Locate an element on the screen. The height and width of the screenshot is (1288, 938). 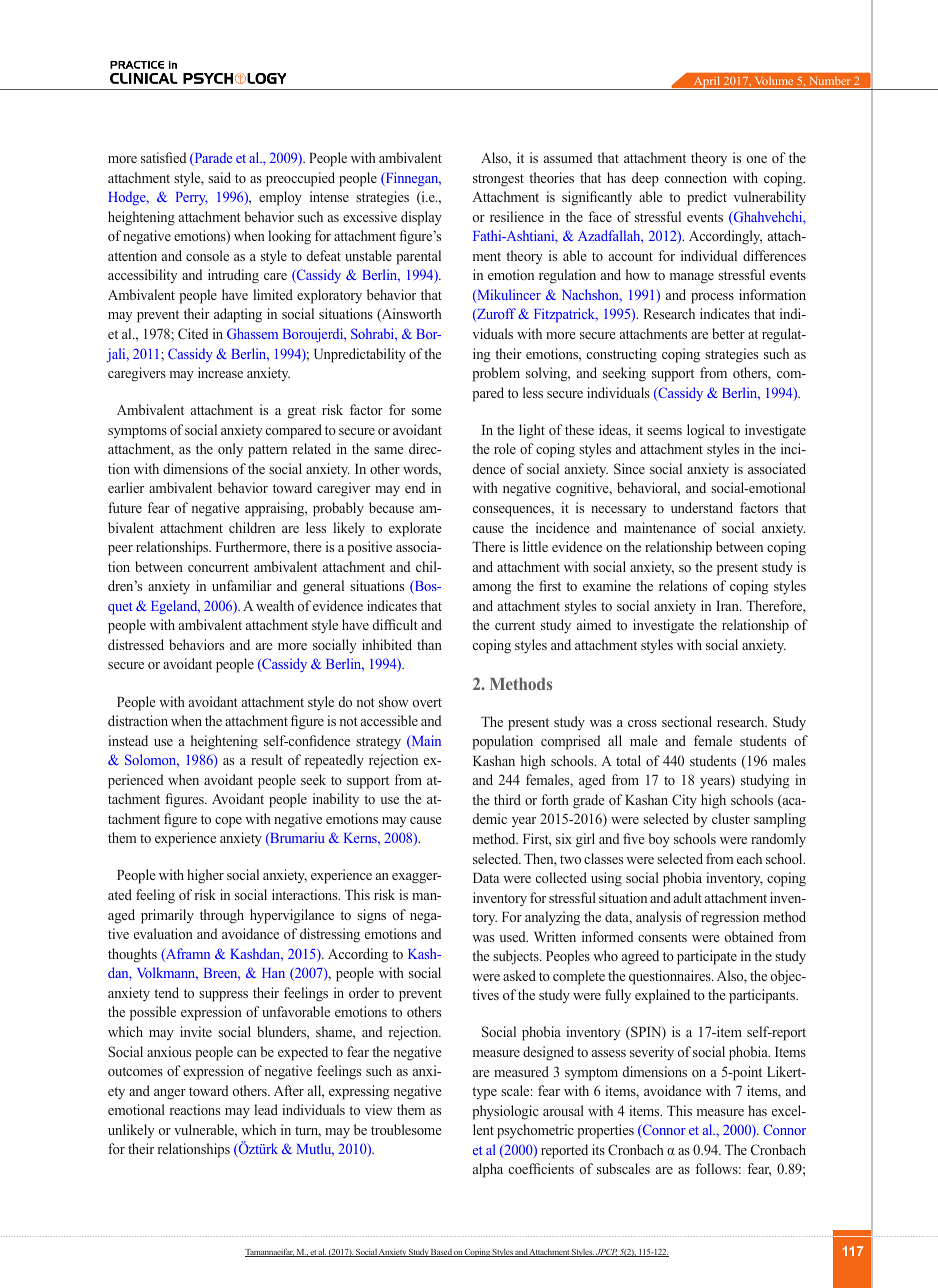
display is located at coordinates (421, 218).
